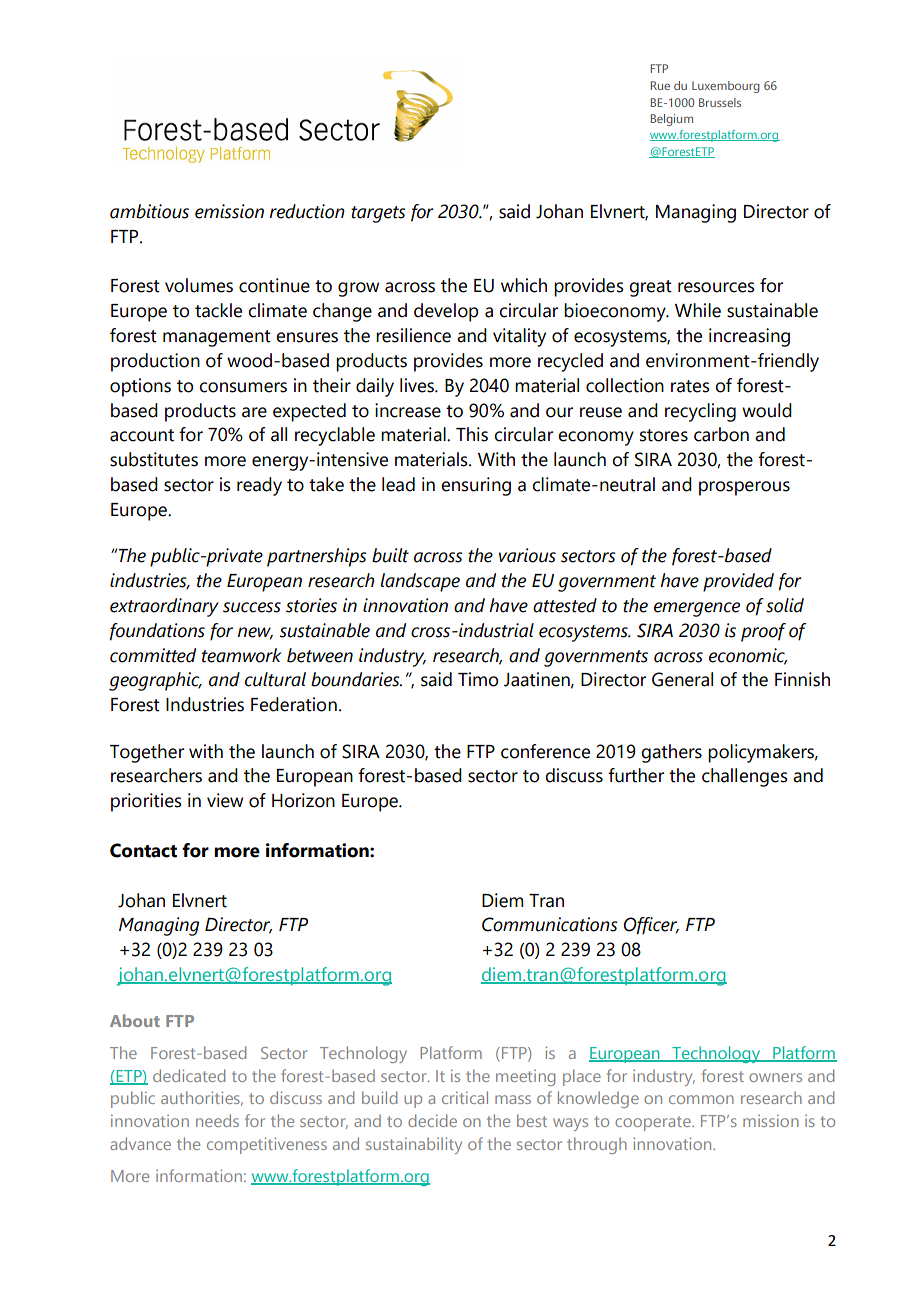 The image size is (924, 1308). Describe the element at coordinates (721, 434) in the page. I see `carbon` at that location.
